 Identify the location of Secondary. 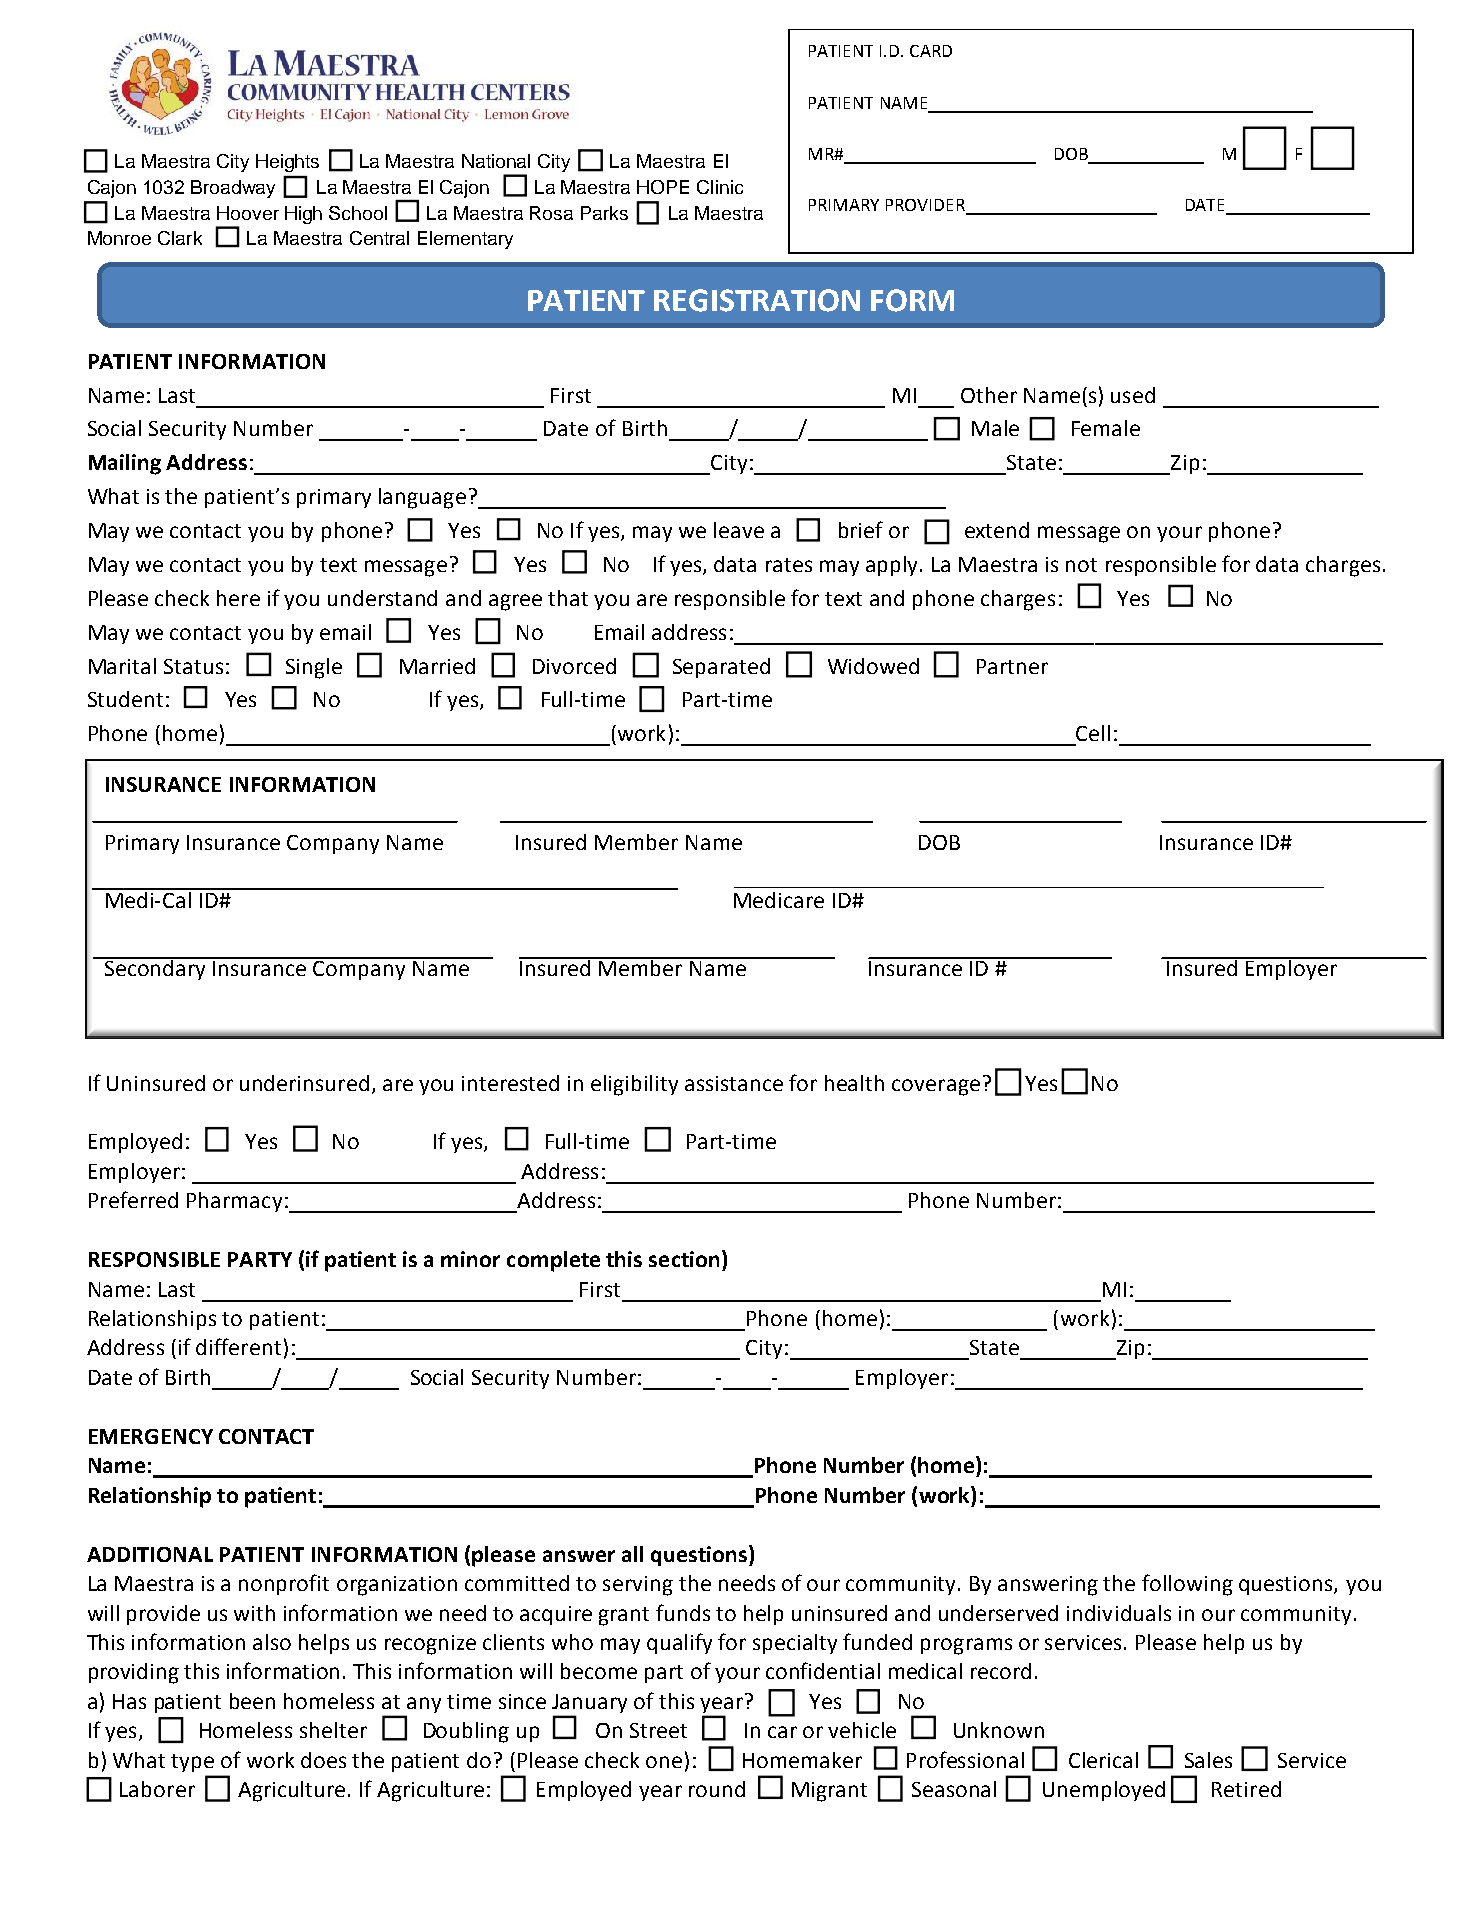
(156, 968).
